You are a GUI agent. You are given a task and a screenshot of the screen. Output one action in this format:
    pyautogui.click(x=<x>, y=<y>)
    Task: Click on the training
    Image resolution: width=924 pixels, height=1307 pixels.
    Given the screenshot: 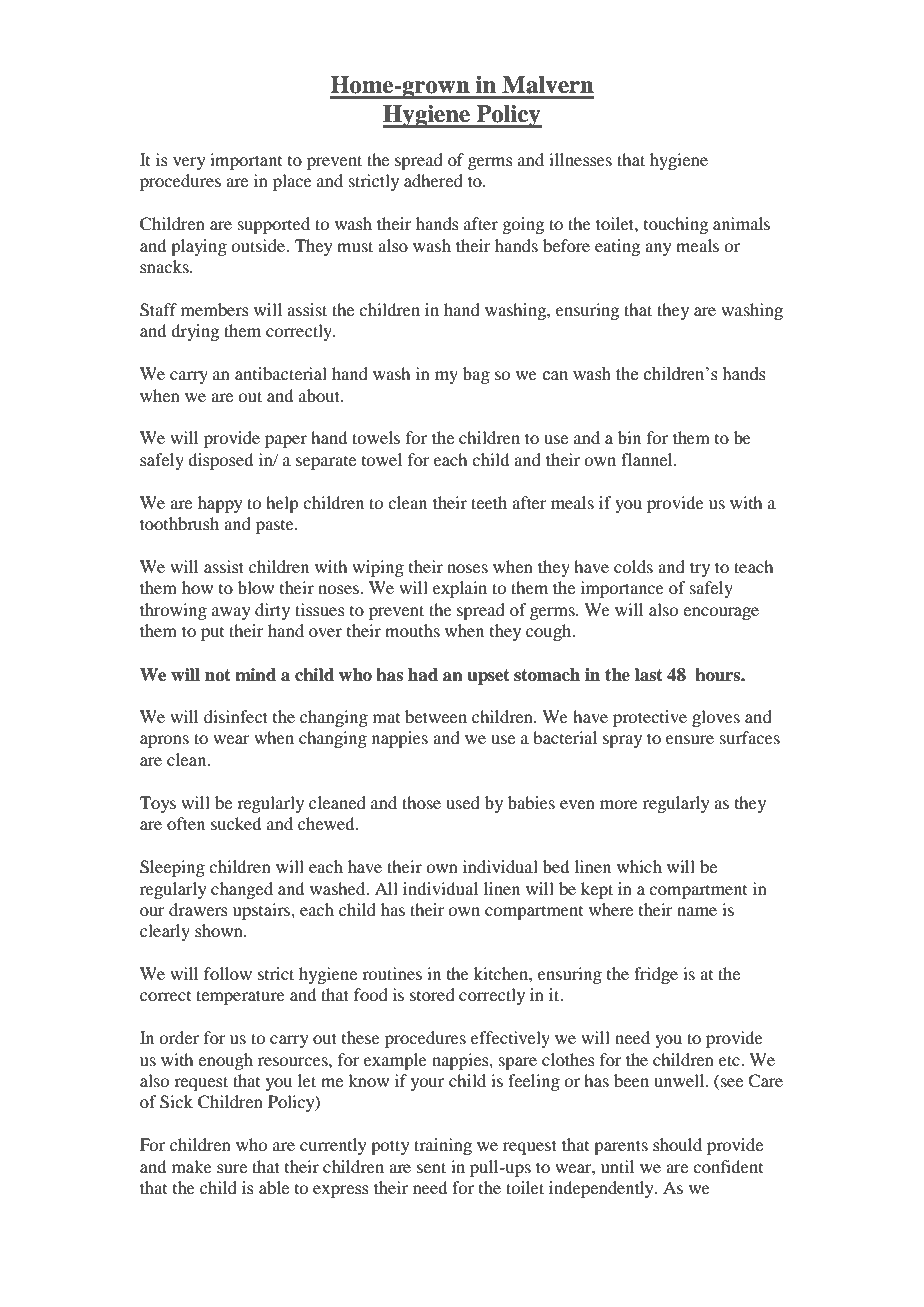 What is the action you would take?
    pyautogui.click(x=443, y=1146)
